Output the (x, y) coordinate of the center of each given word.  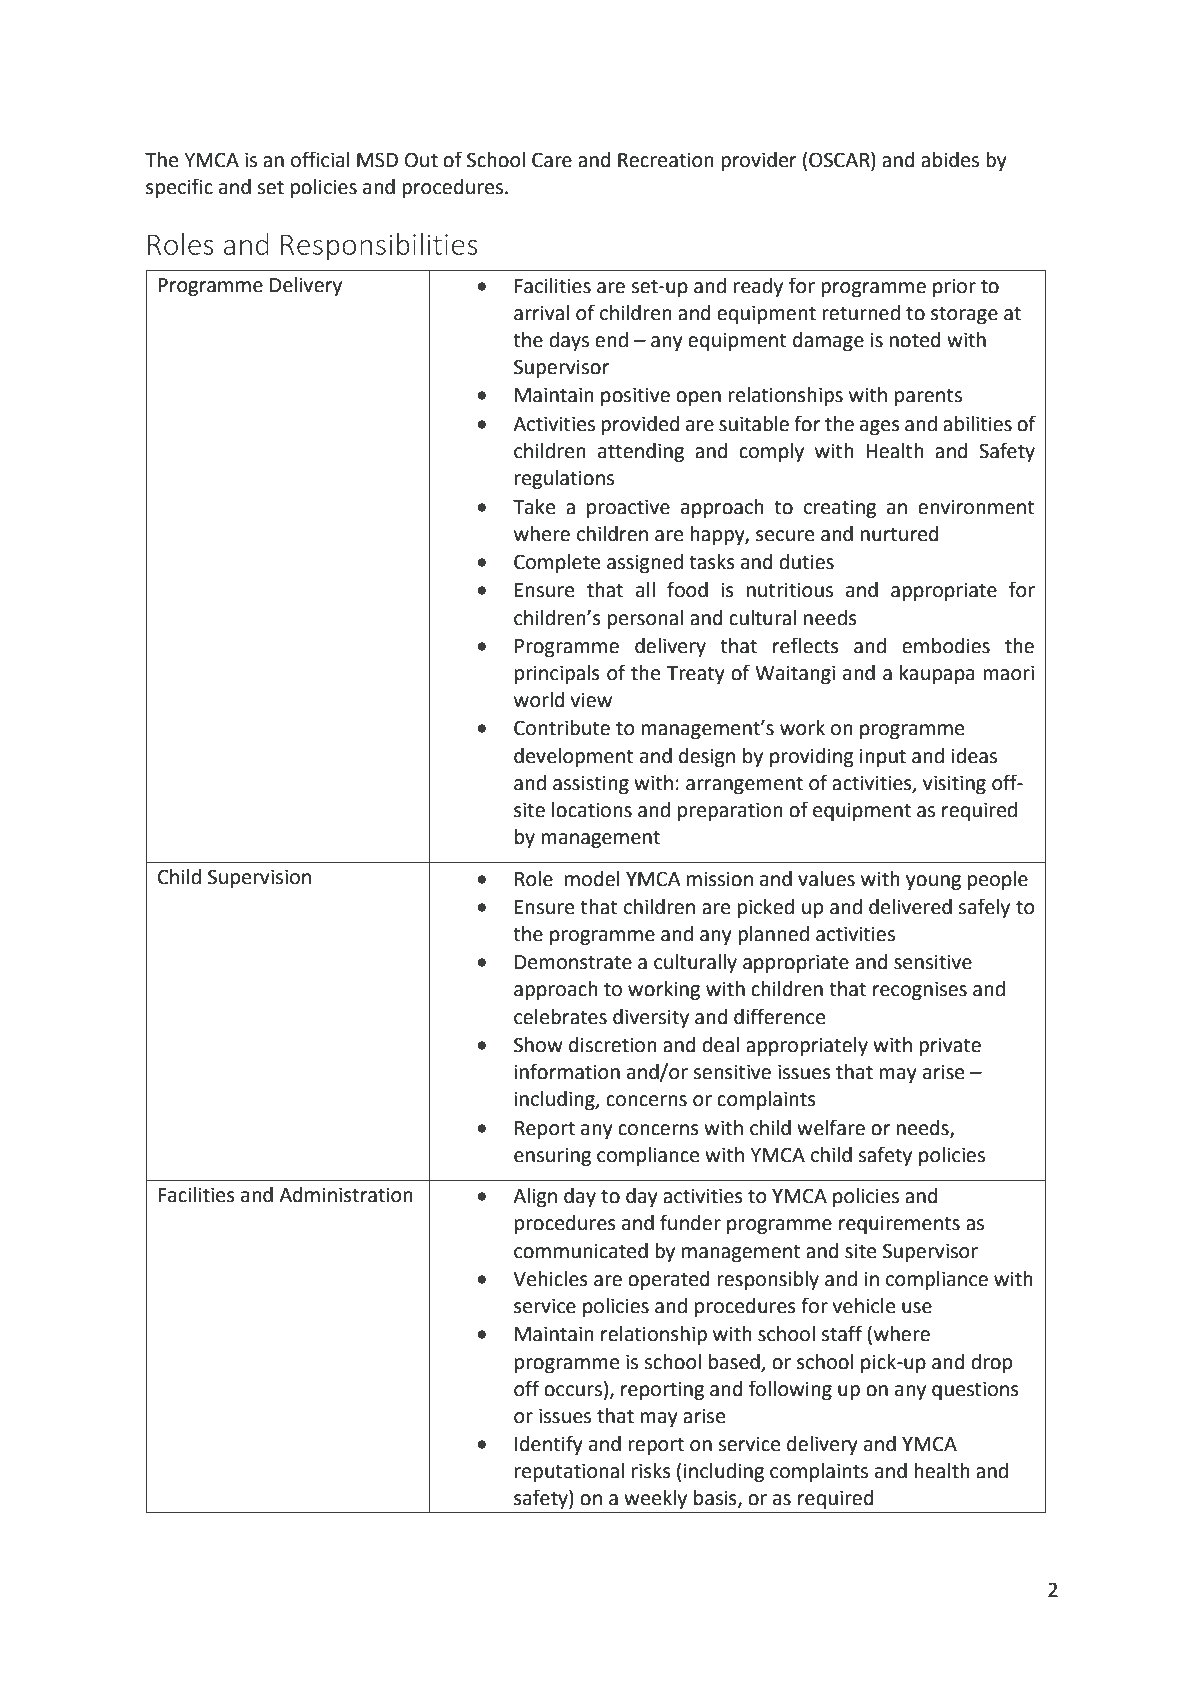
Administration (346, 1195)
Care (552, 160)
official (320, 159)
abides (950, 160)
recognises (920, 991)
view (591, 700)
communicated (581, 1251)
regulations (564, 480)
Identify (549, 1445)
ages (880, 428)
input (883, 757)
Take (534, 507)
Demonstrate (573, 962)
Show (538, 1045)
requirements (899, 1224)
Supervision (259, 878)
